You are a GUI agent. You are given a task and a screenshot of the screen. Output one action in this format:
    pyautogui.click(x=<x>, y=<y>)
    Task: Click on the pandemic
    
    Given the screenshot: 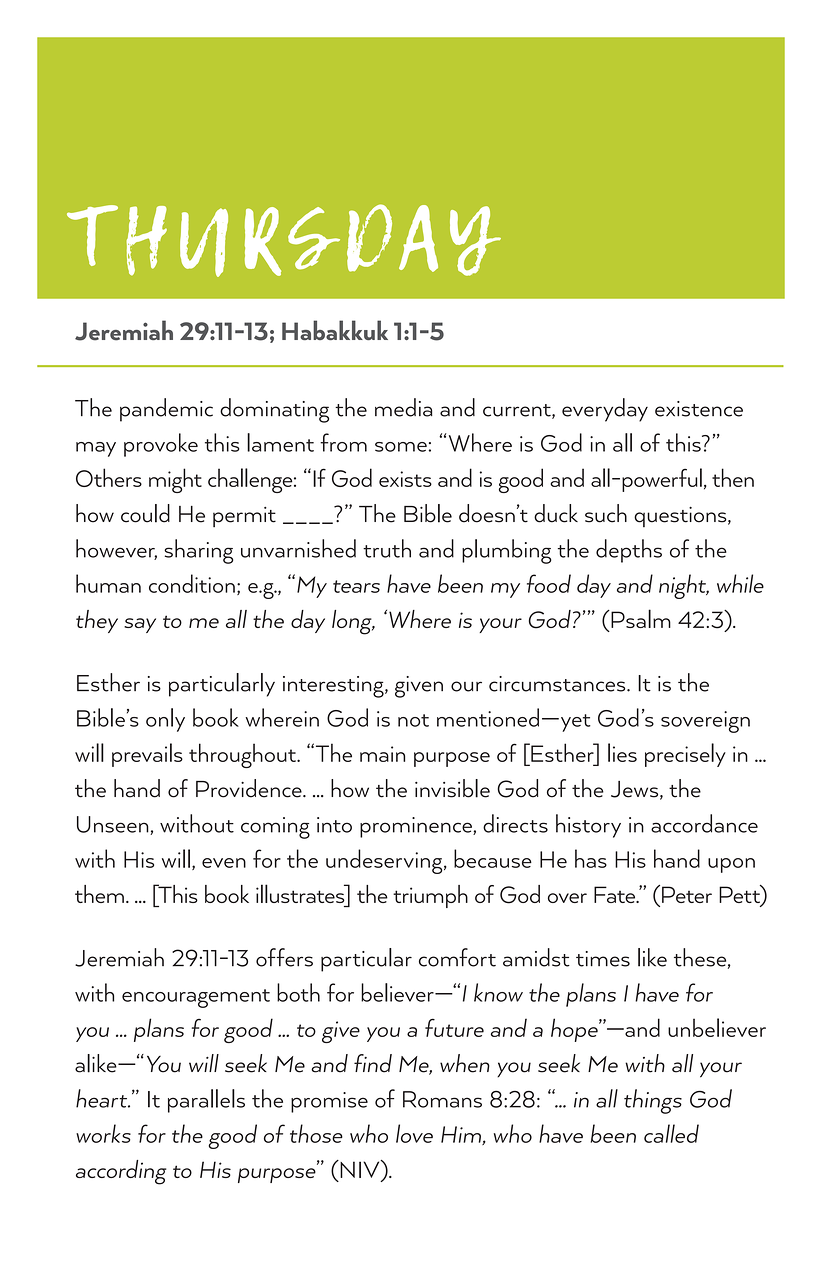 What is the action you would take?
    pyautogui.click(x=166, y=410)
